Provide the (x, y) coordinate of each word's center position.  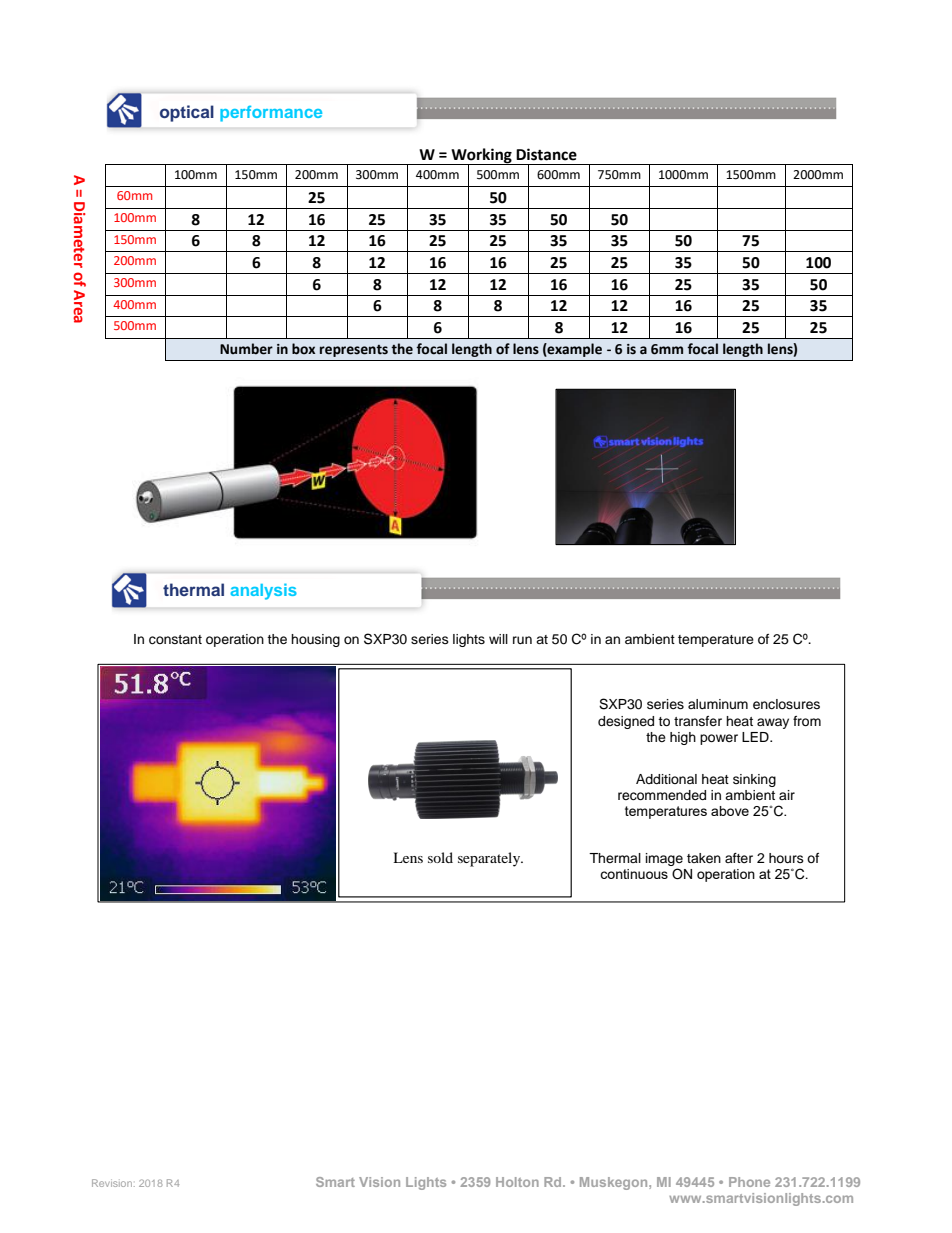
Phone (749, 1182)
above (730, 811)
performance (271, 114)
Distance (546, 154)
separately (490, 859)
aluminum (718, 704)
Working (481, 156)
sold (440, 857)
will (498, 639)
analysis (263, 591)
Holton (517, 1182)
